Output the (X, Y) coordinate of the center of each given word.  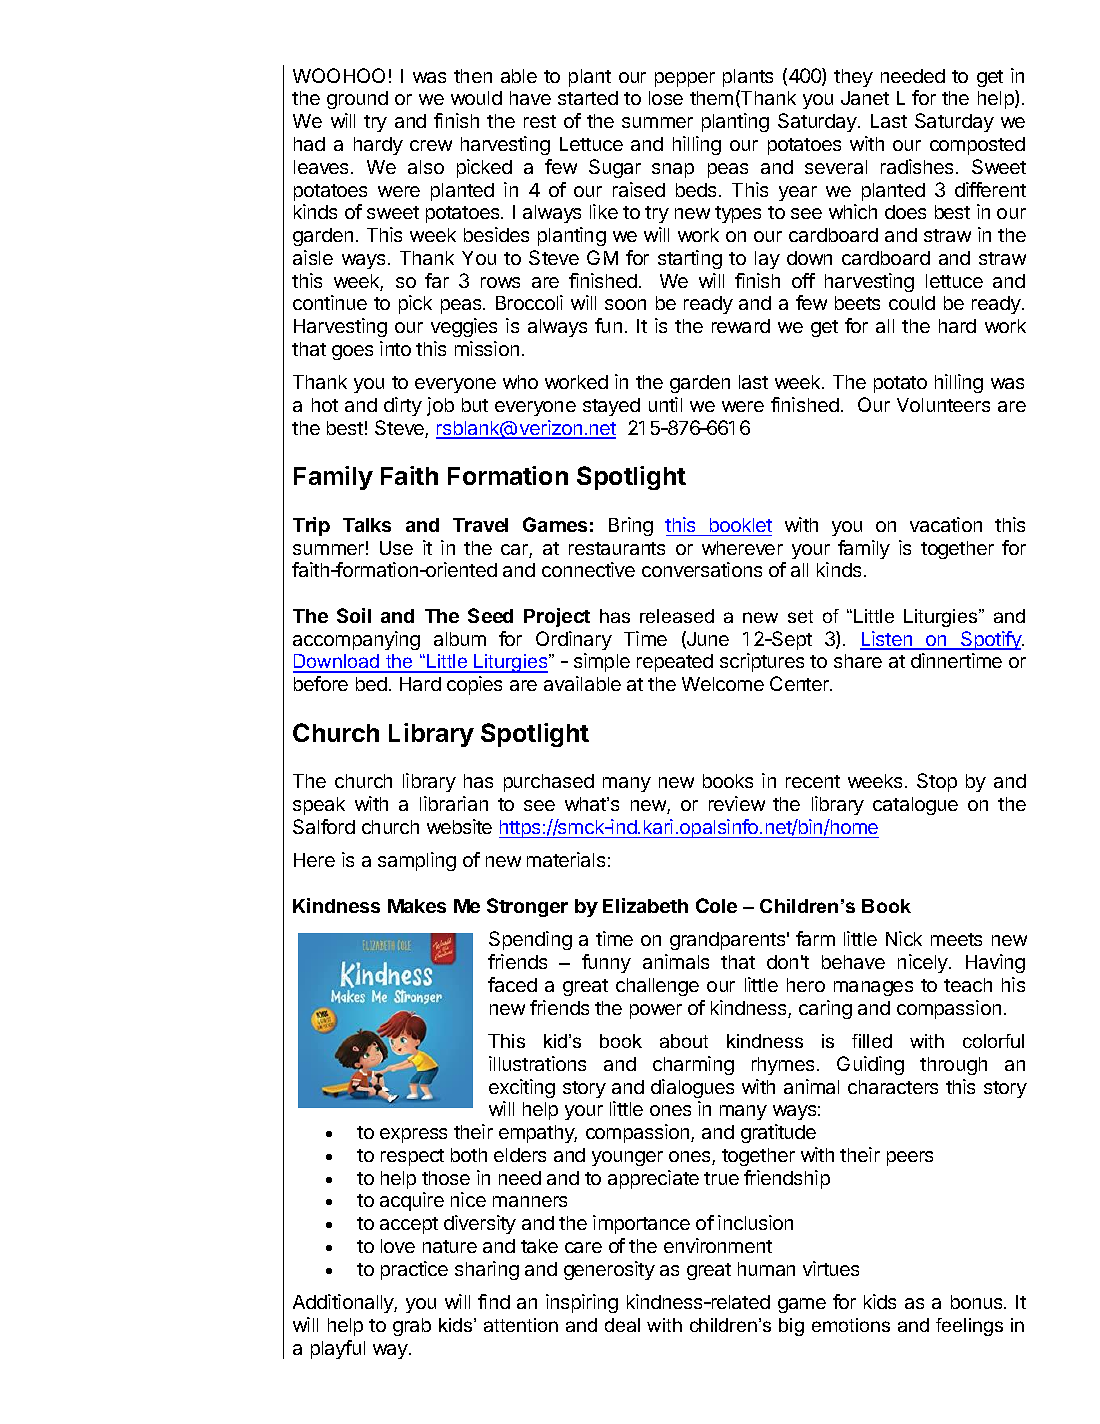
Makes (417, 906)
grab (412, 1327)
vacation (946, 524)
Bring (631, 526)
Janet (865, 98)
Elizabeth (645, 905)
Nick (904, 938)
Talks (367, 525)
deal (622, 1325)
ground (357, 100)
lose (666, 98)
